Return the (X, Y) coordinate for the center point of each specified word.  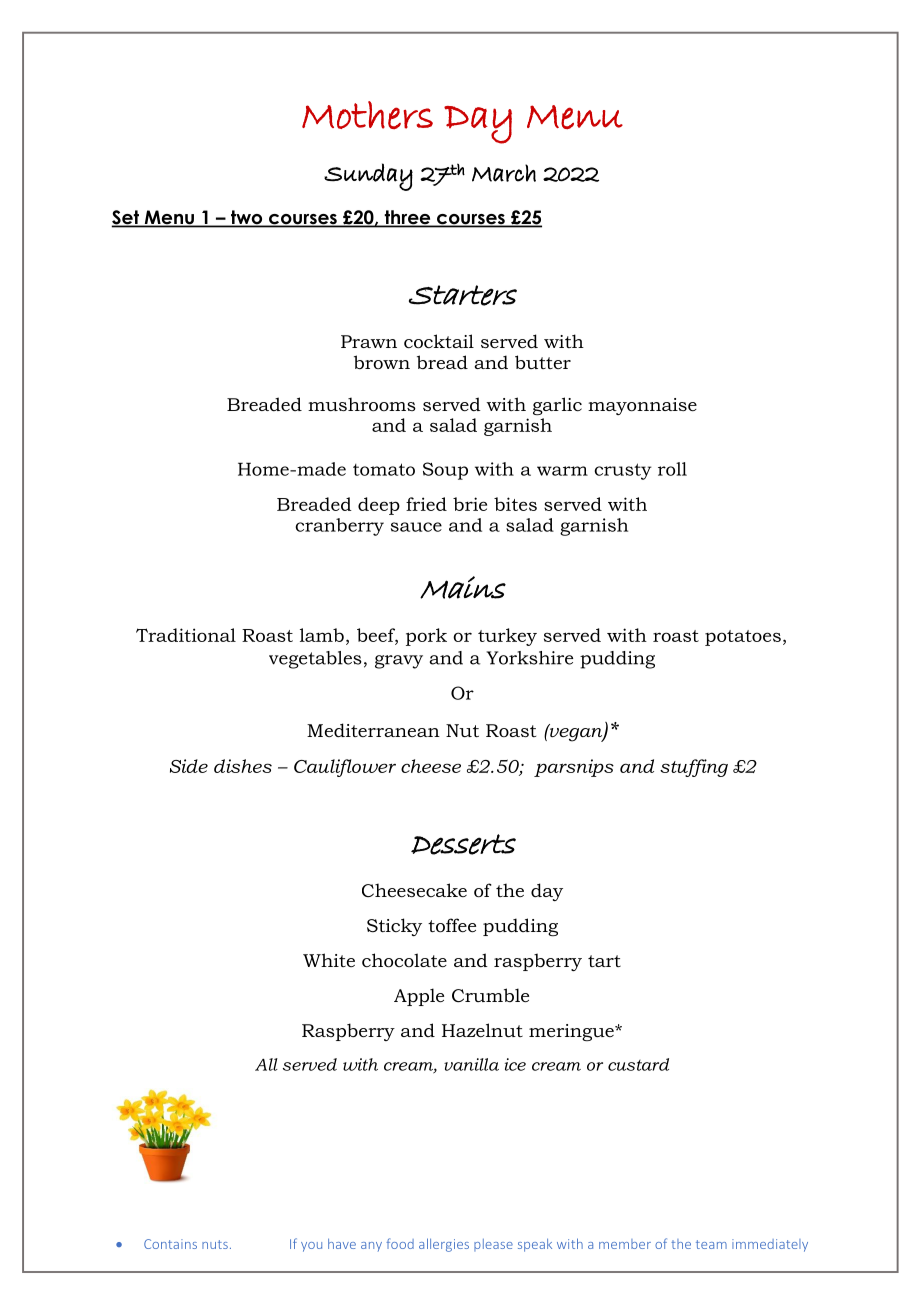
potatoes (743, 638)
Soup (445, 471)
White (329, 960)
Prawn (369, 341)
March (504, 173)
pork (426, 637)
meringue (572, 1032)
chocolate (404, 960)
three (407, 218)
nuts (215, 1244)
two (246, 218)
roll (672, 469)
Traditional (186, 635)
